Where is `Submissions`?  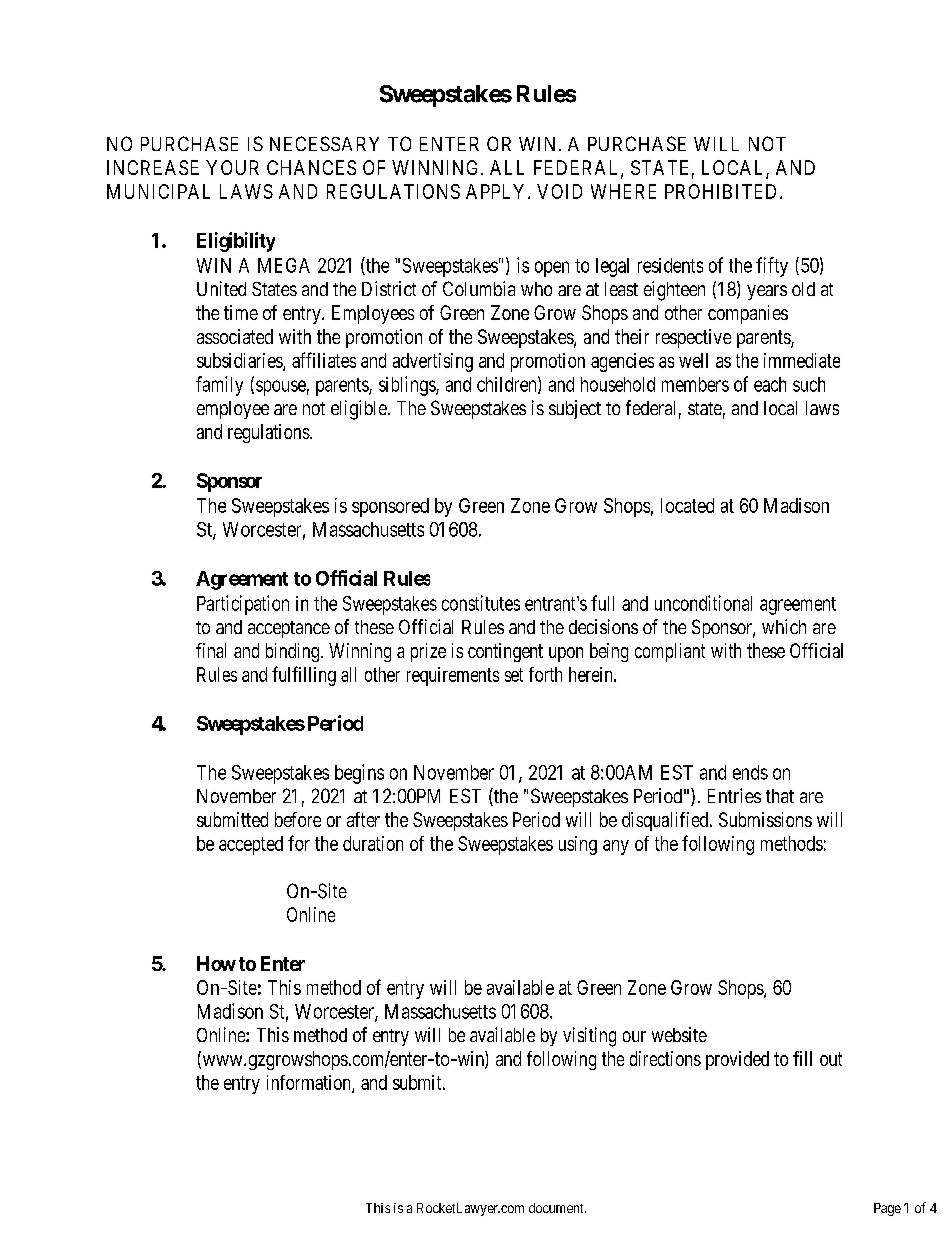 Submissions is located at coordinates (765, 819).
